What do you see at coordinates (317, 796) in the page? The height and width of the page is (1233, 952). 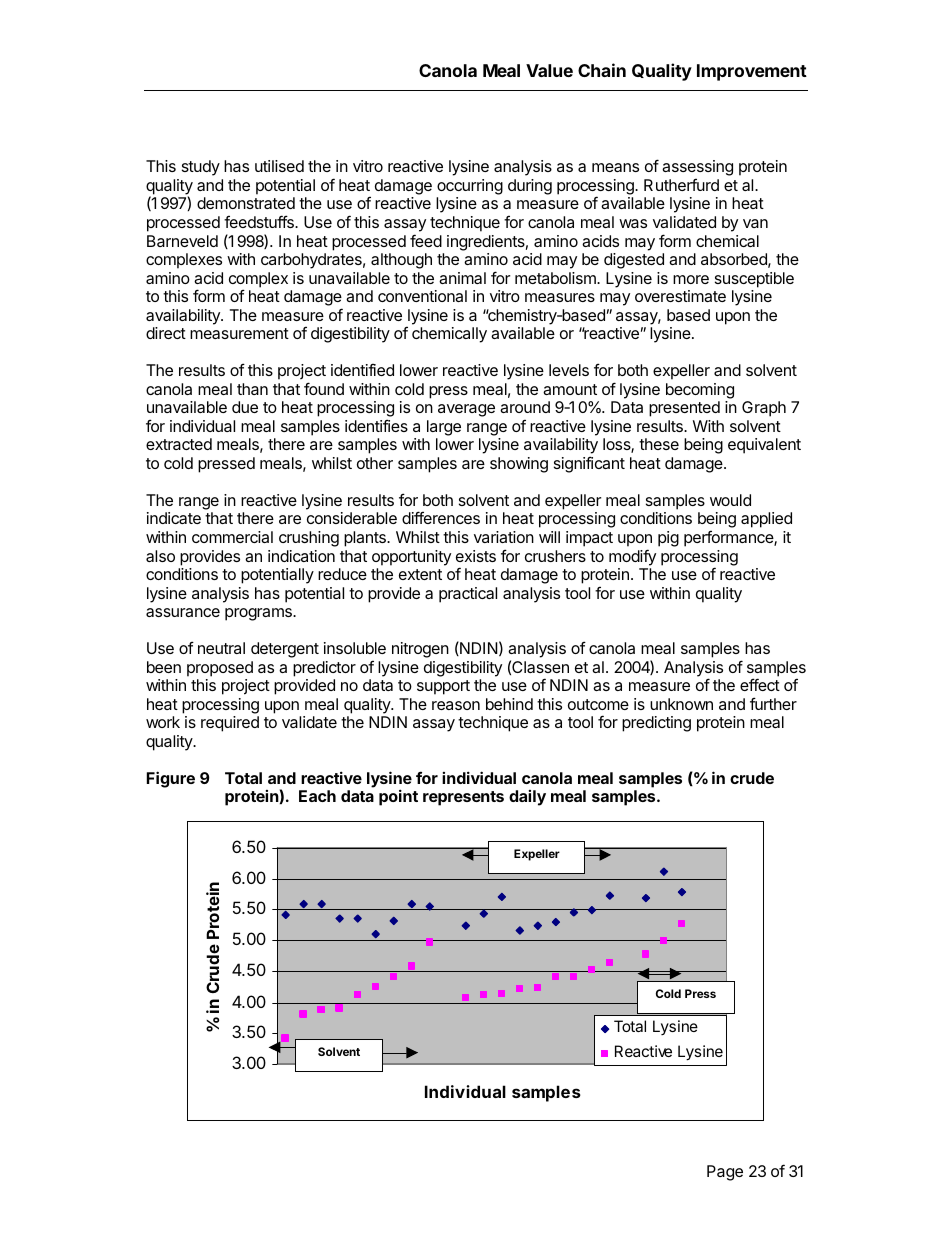 I see `Each` at bounding box center [317, 796].
